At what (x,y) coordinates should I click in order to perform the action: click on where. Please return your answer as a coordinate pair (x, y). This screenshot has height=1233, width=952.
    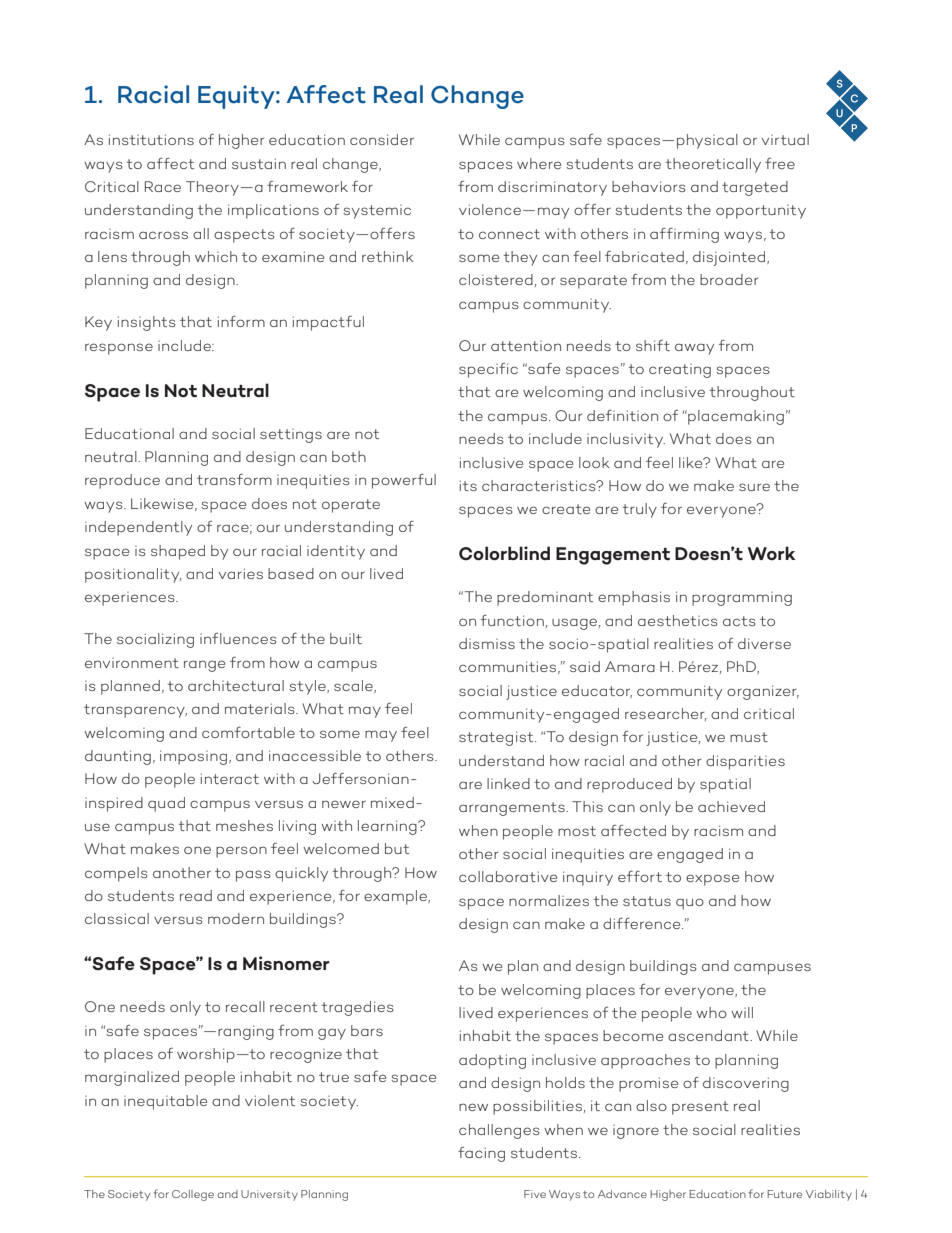
    Looking at the image, I should click on (539, 163).
